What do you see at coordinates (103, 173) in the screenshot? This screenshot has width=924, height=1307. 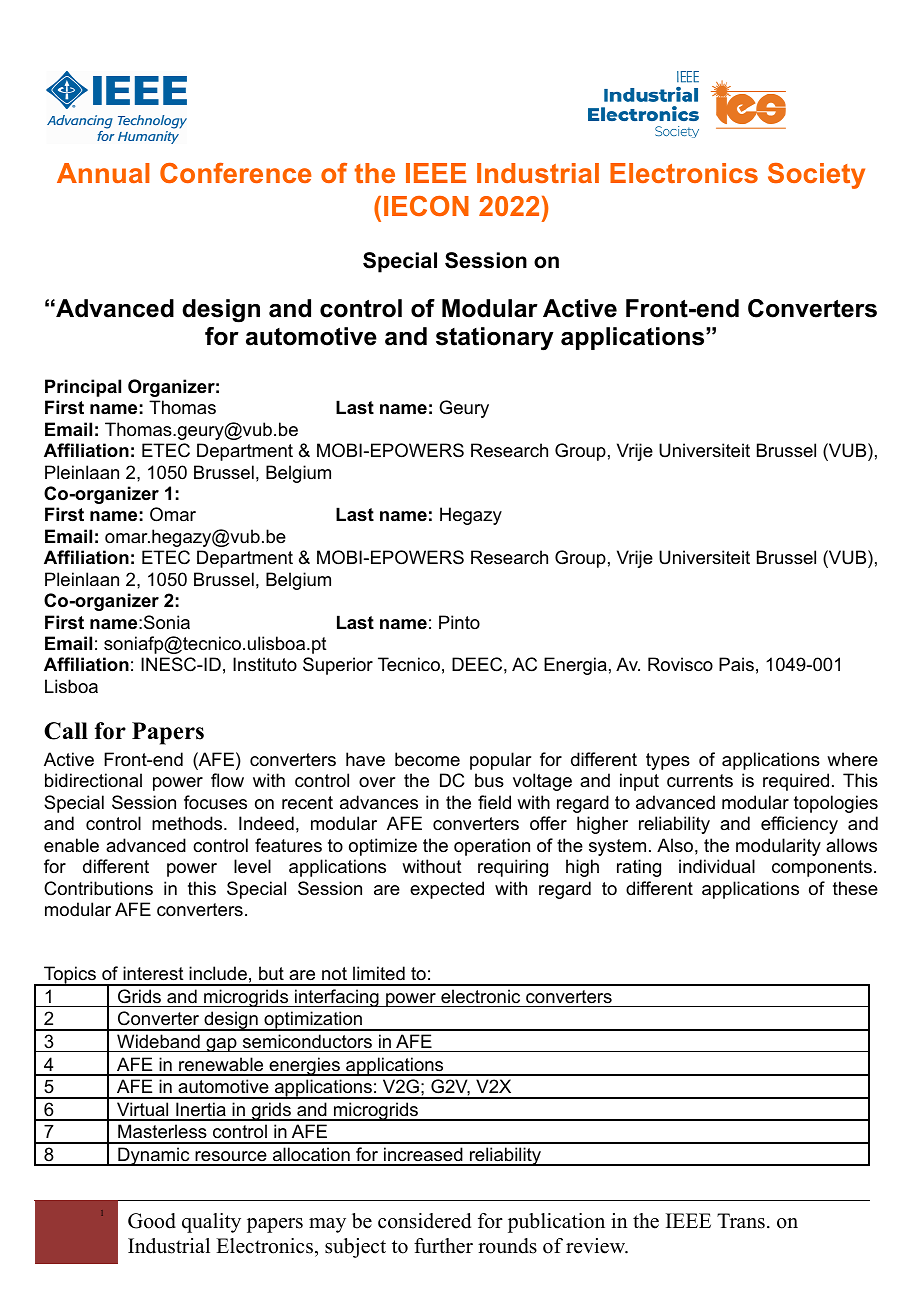 I see `Annual` at bounding box center [103, 173].
